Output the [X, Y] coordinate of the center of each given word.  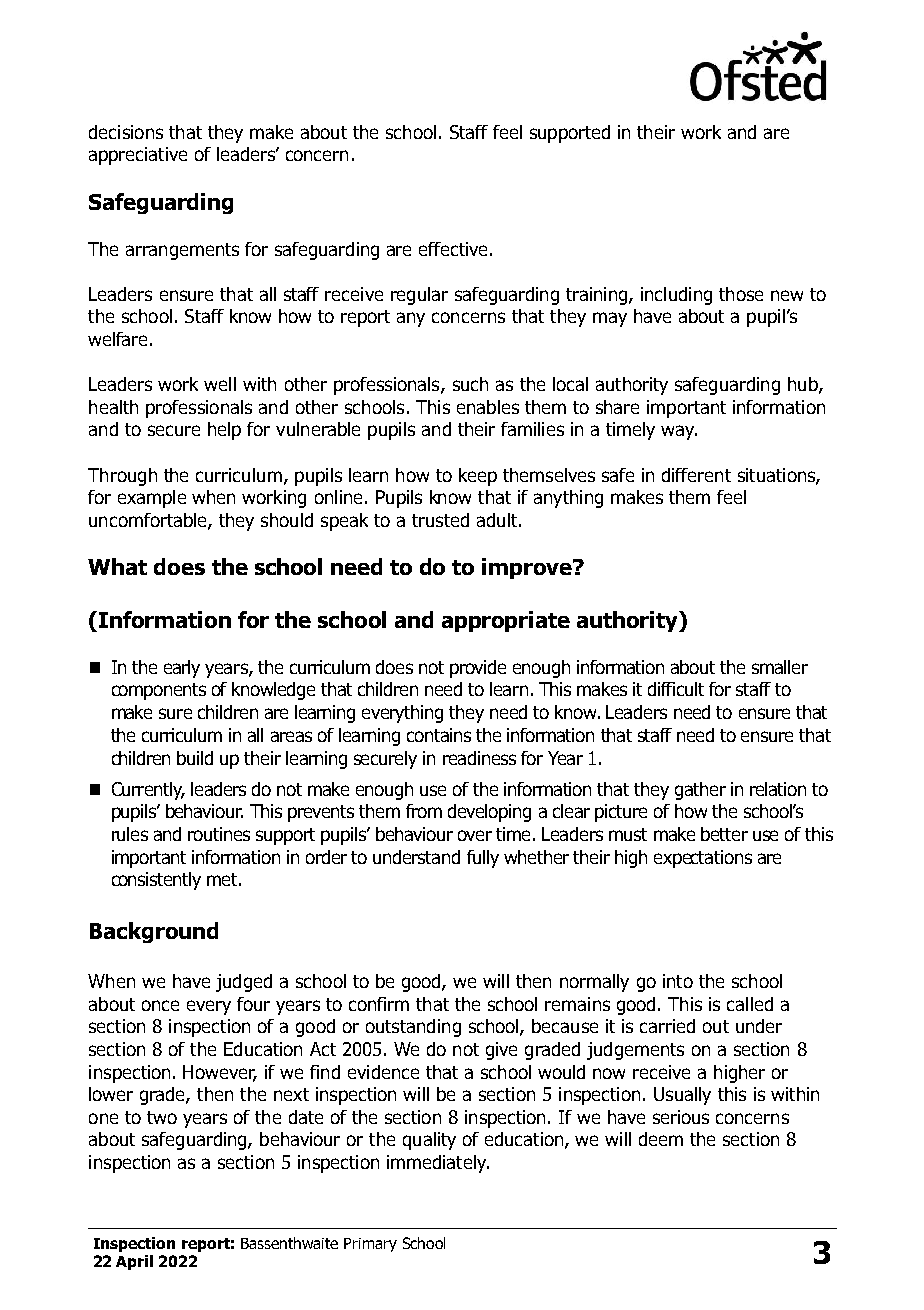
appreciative [138, 156]
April [134, 1262]
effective [453, 249]
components [159, 691]
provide [478, 669]
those [741, 294]
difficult [676, 689]
